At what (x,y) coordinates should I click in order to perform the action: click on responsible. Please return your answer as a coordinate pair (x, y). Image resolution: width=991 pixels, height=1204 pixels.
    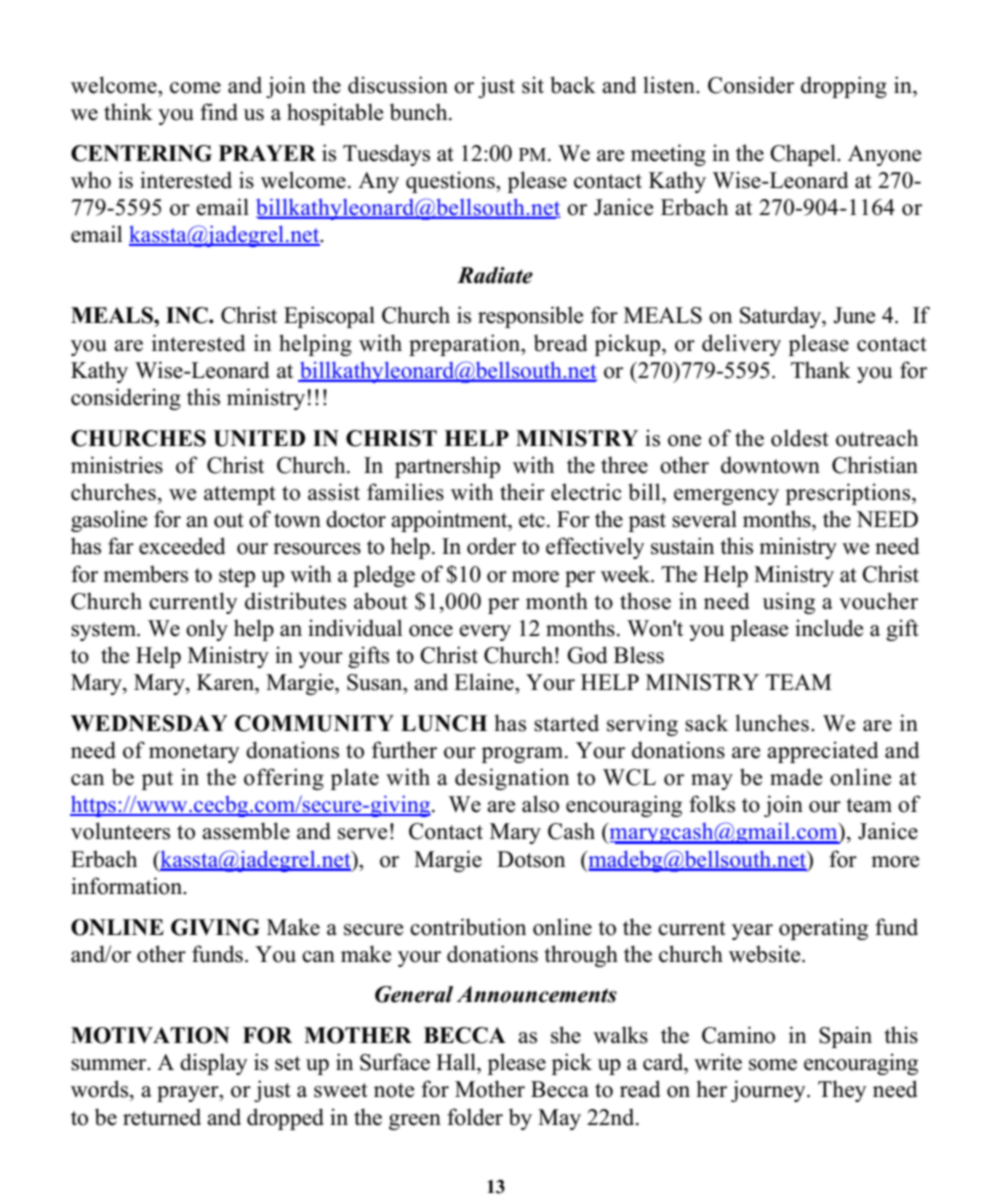
    Looking at the image, I should click on (530, 317).
